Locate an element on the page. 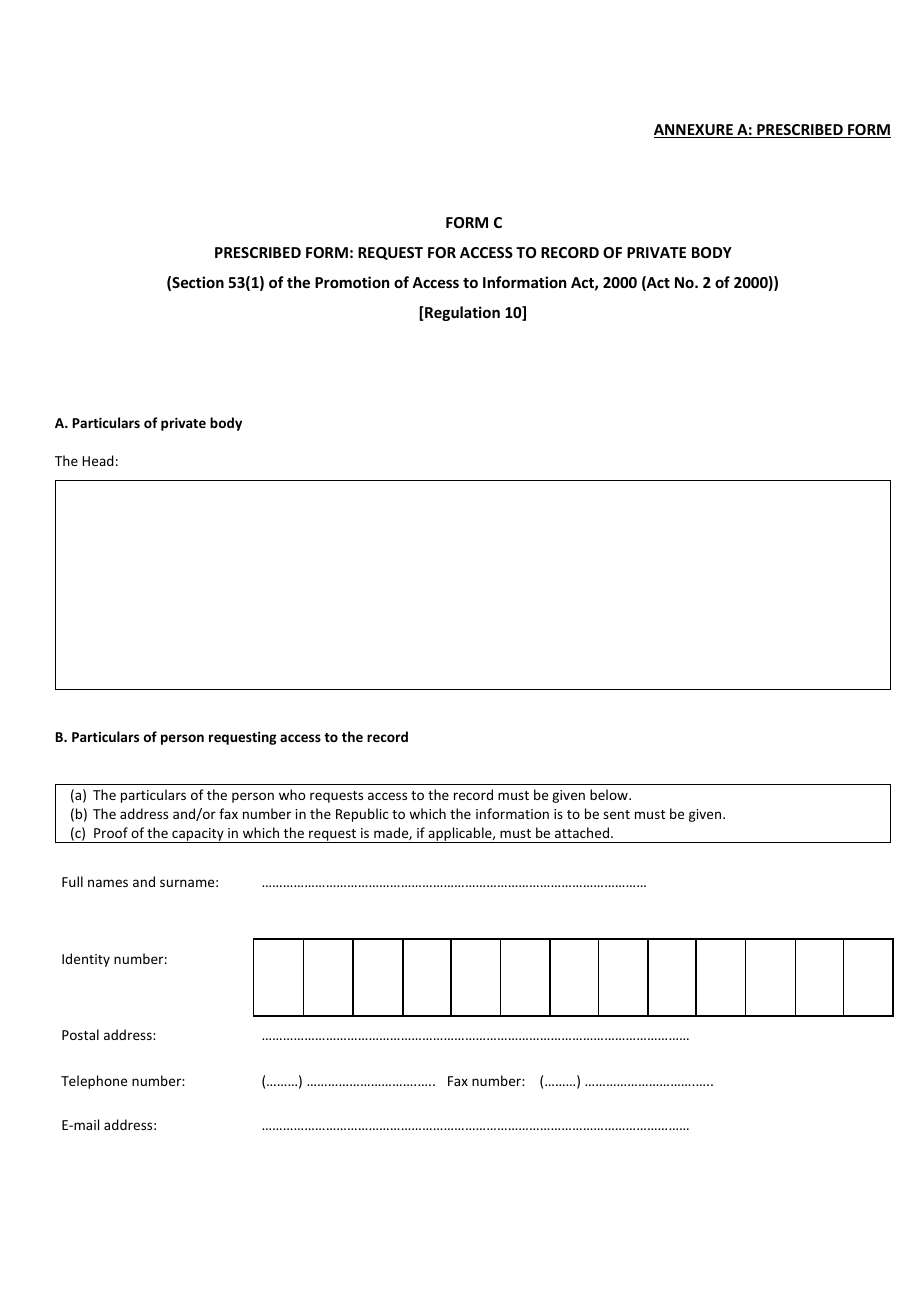  below is located at coordinates (610, 794).
